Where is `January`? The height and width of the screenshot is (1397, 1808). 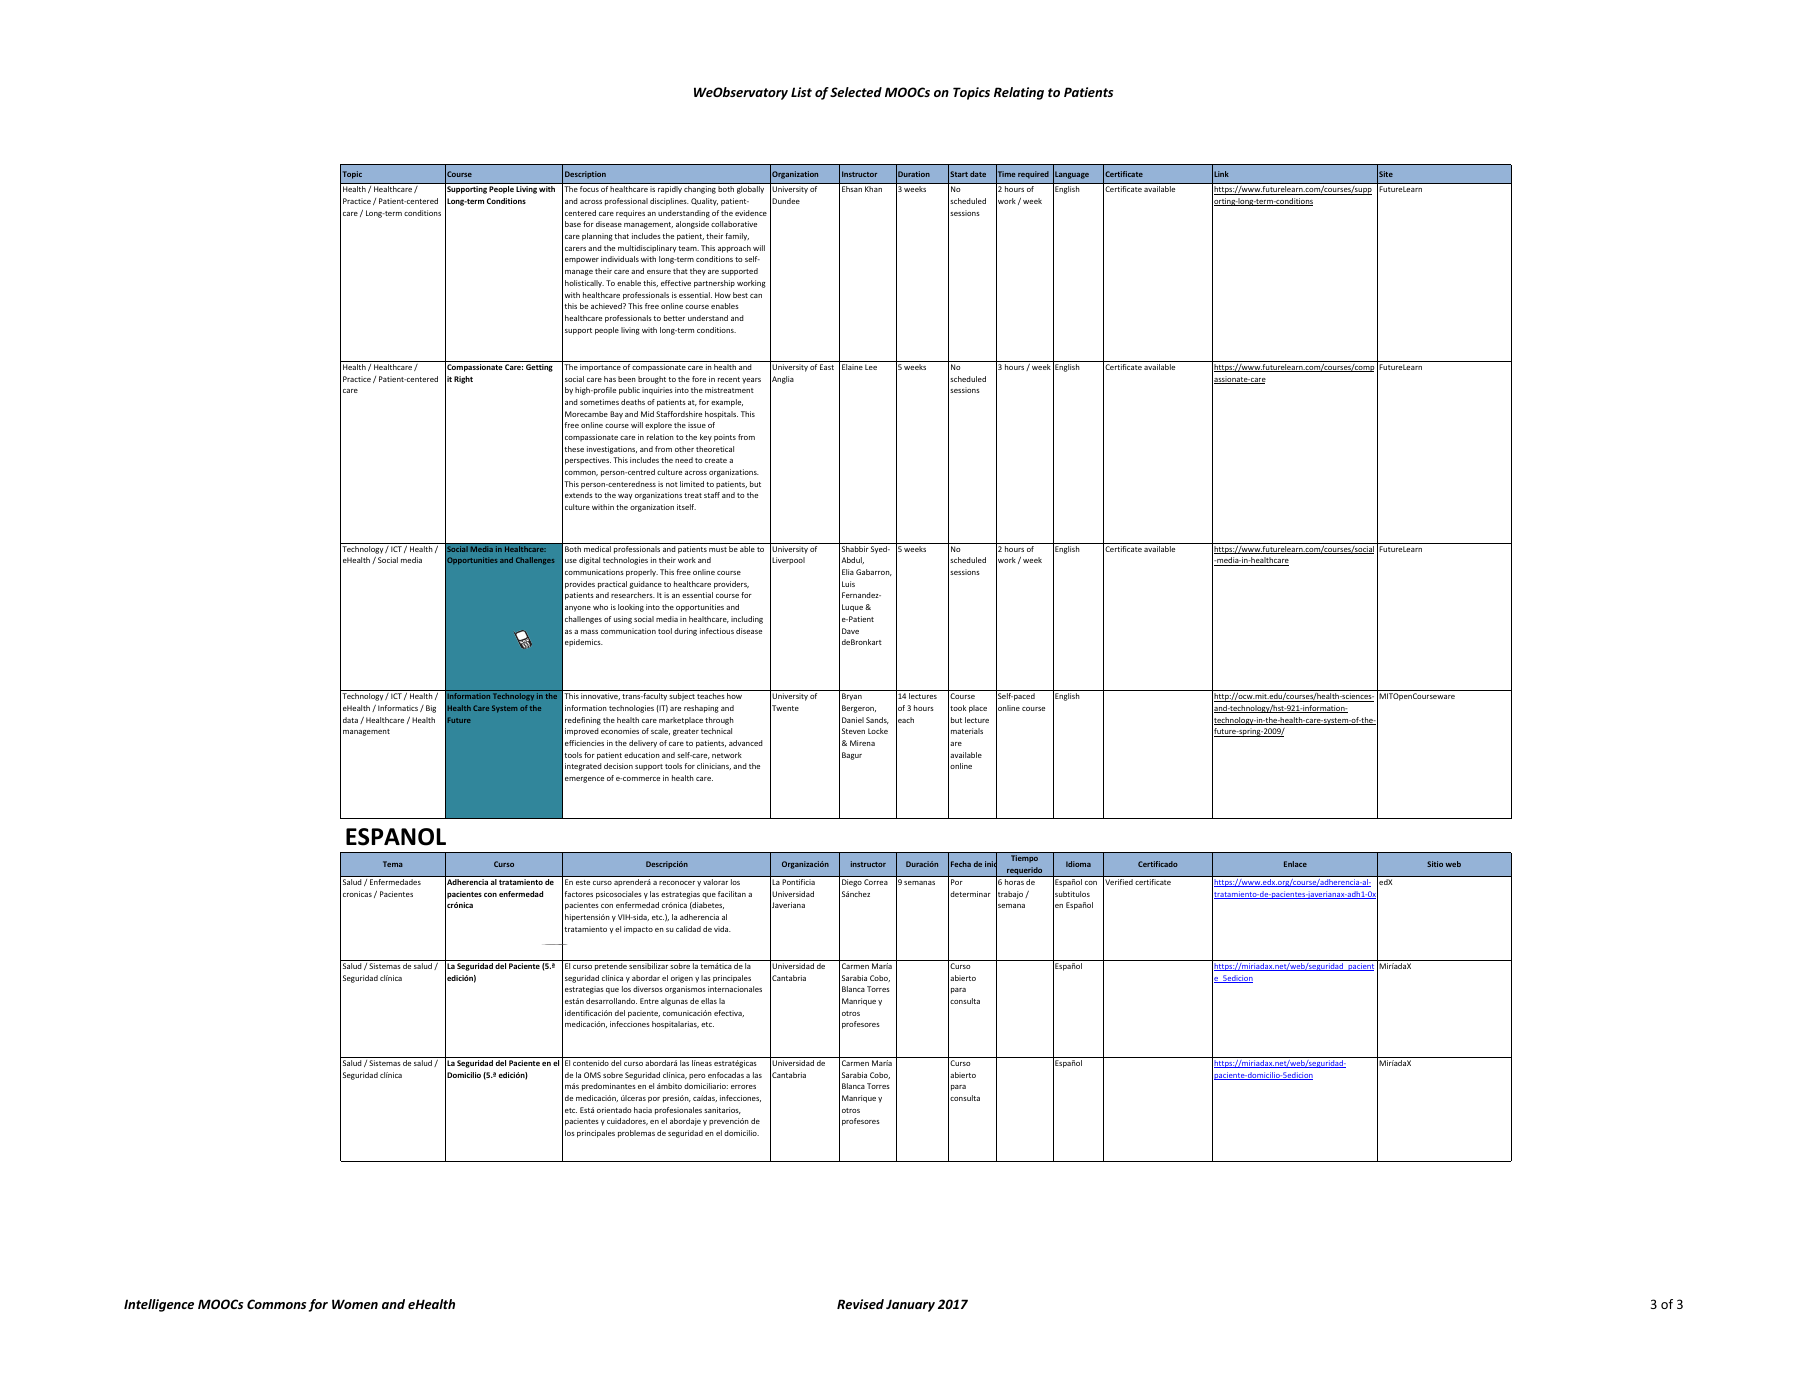
January is located at coordinates (910, 1305).
